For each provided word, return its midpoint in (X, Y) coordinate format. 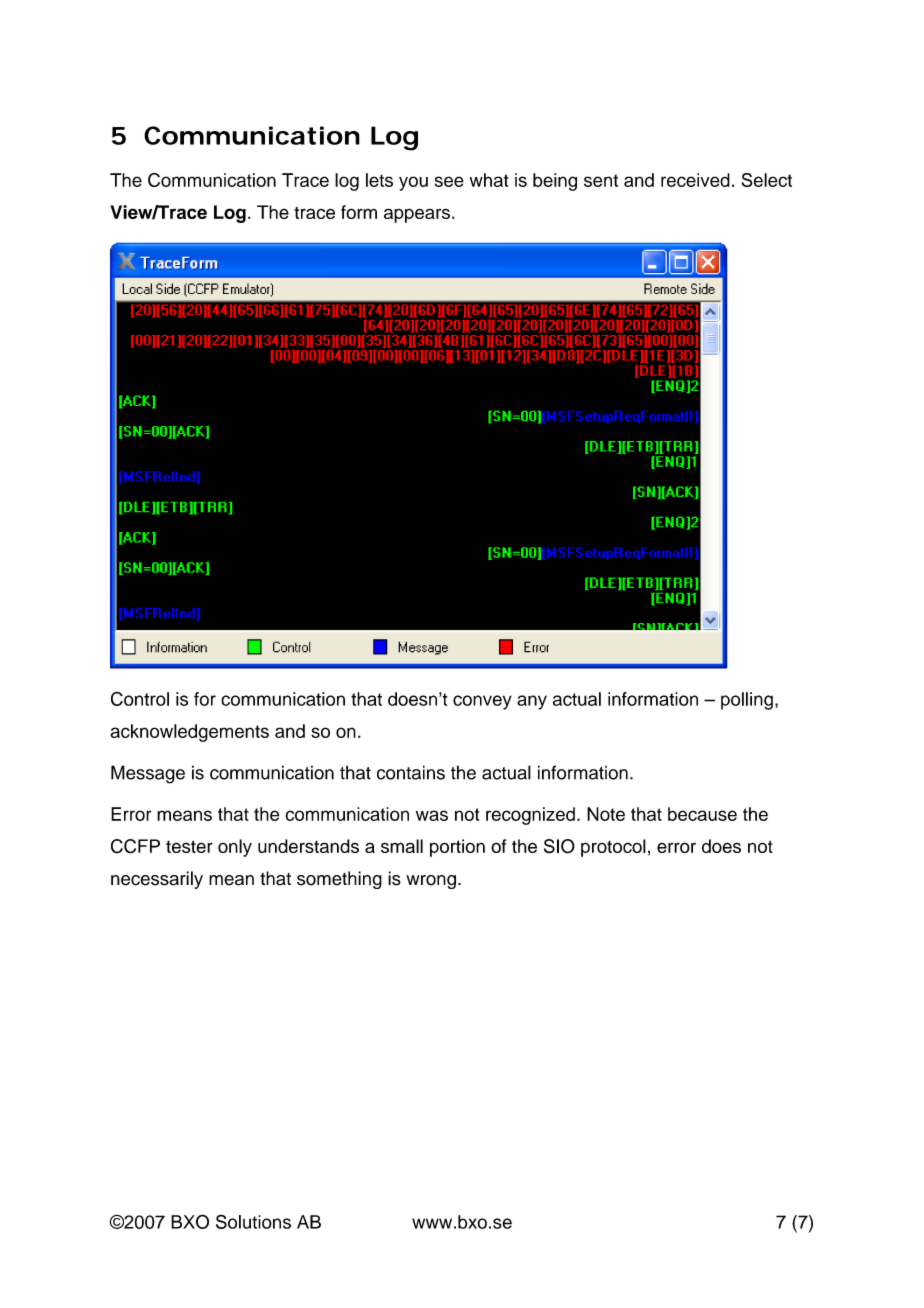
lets (379, 180)
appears (417, 215)
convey (482, 702)
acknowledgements (189, 733)
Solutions (253, 1221)
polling (747, 701)
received (695, 180)
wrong (431, 882)
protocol (613, 848)
